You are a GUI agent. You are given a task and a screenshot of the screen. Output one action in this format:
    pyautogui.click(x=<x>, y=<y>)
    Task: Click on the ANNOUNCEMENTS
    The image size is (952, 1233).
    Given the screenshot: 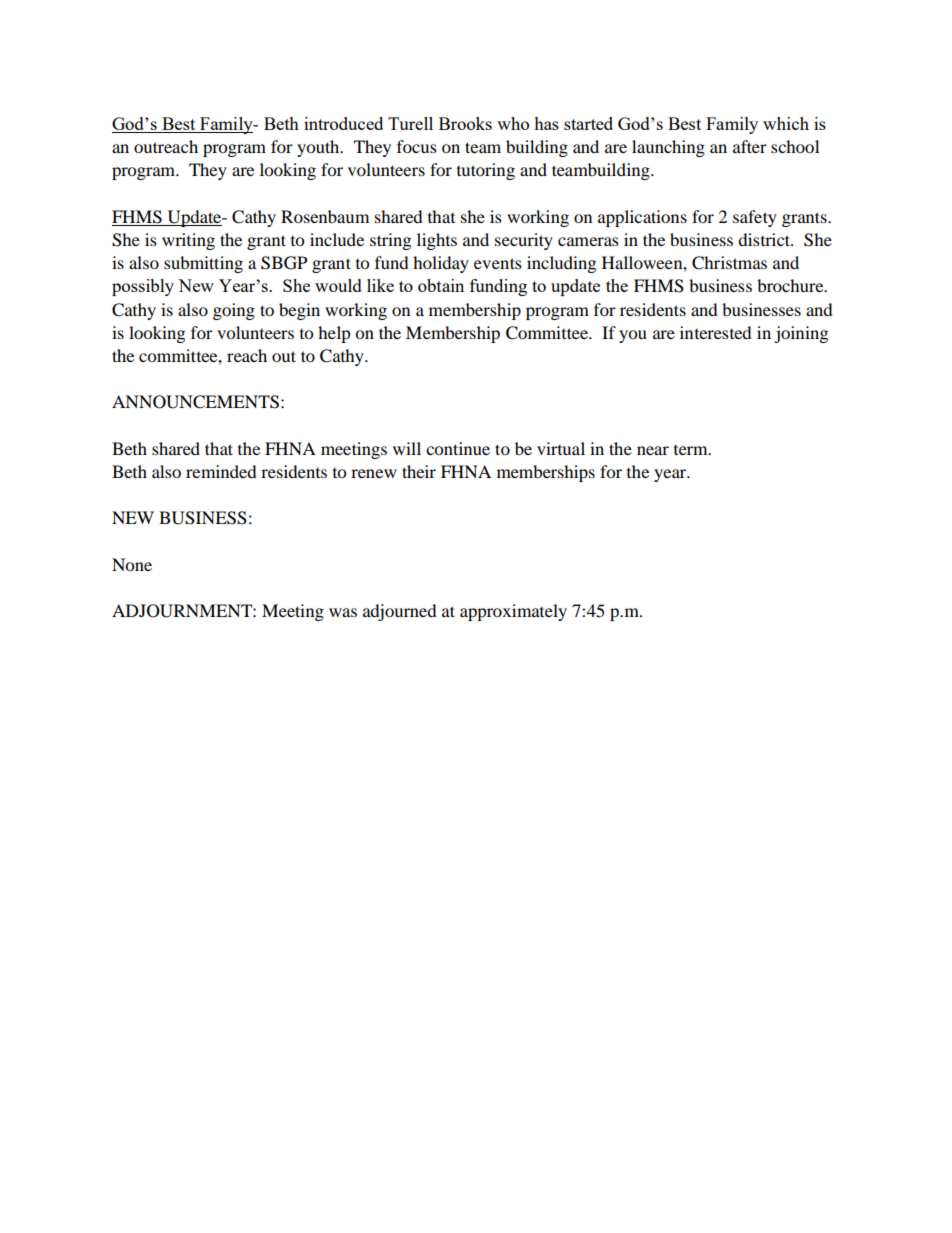 What is the action you would take?
    pyautogui.click(x=195, y=402)
